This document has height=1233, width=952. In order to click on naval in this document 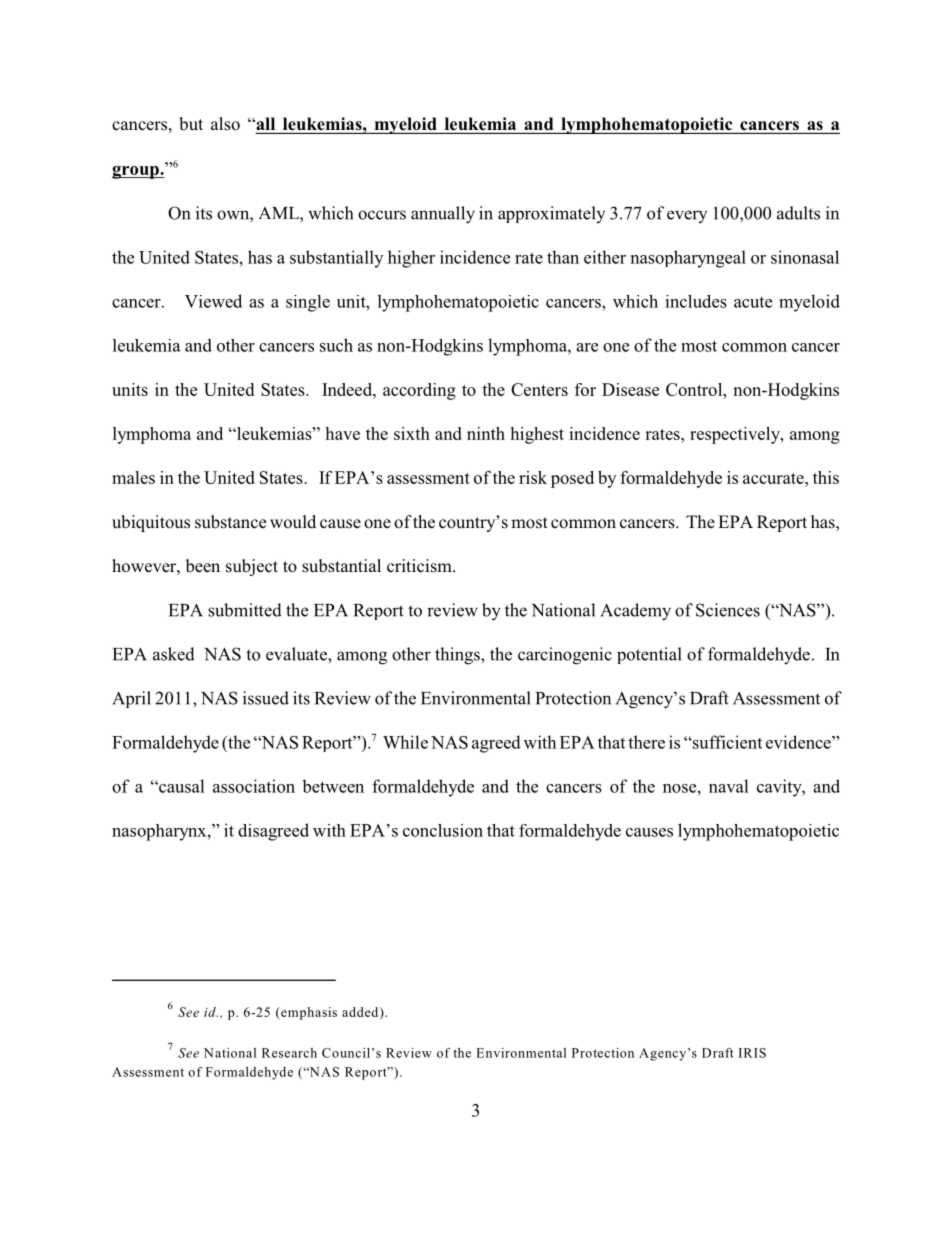, I will do `click(729, 786)`.
